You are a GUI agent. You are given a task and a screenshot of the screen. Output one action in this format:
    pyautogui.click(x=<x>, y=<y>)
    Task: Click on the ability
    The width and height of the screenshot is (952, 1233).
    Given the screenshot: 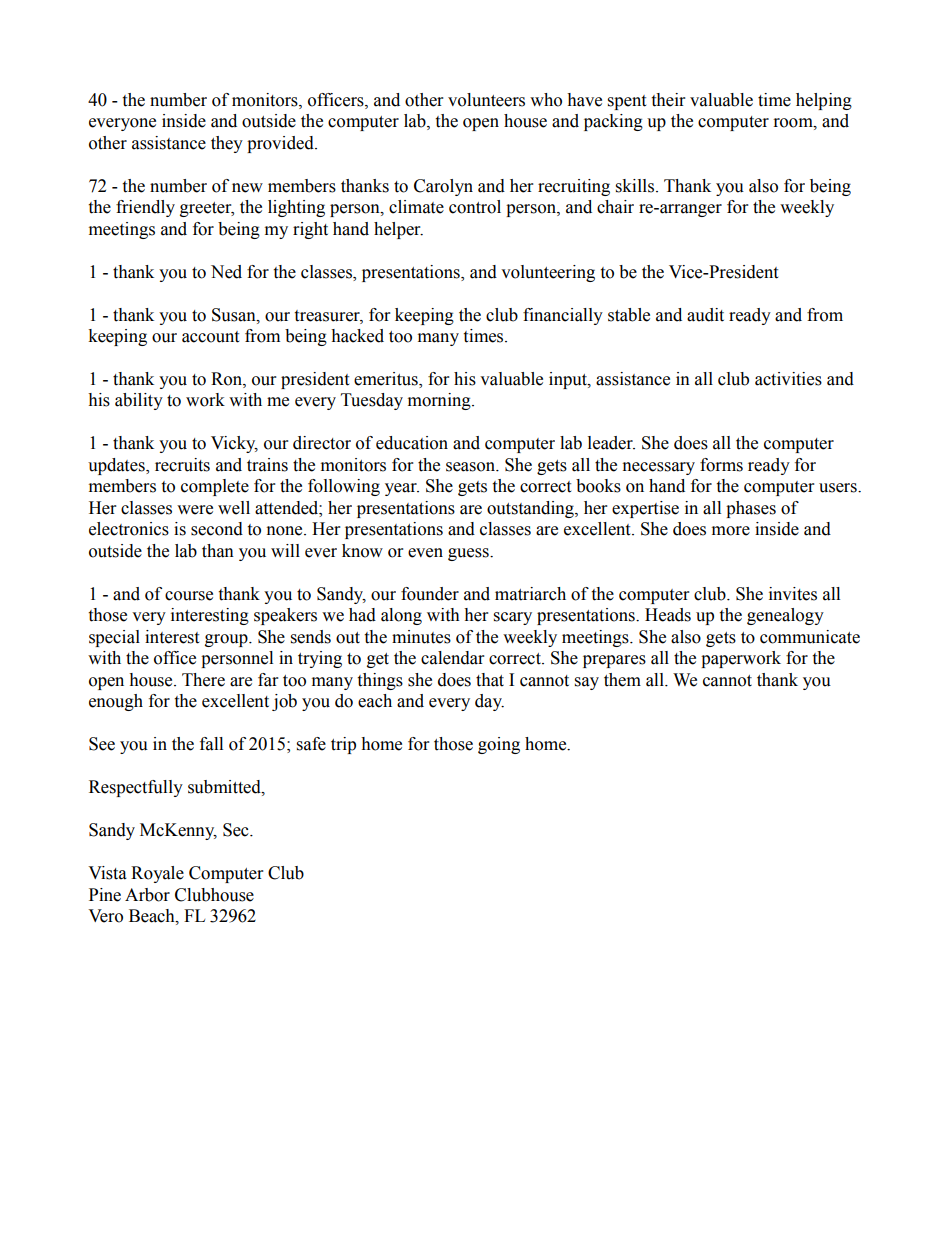 What is the action you would take?
    pyautogui.click(x=139, y=401)
